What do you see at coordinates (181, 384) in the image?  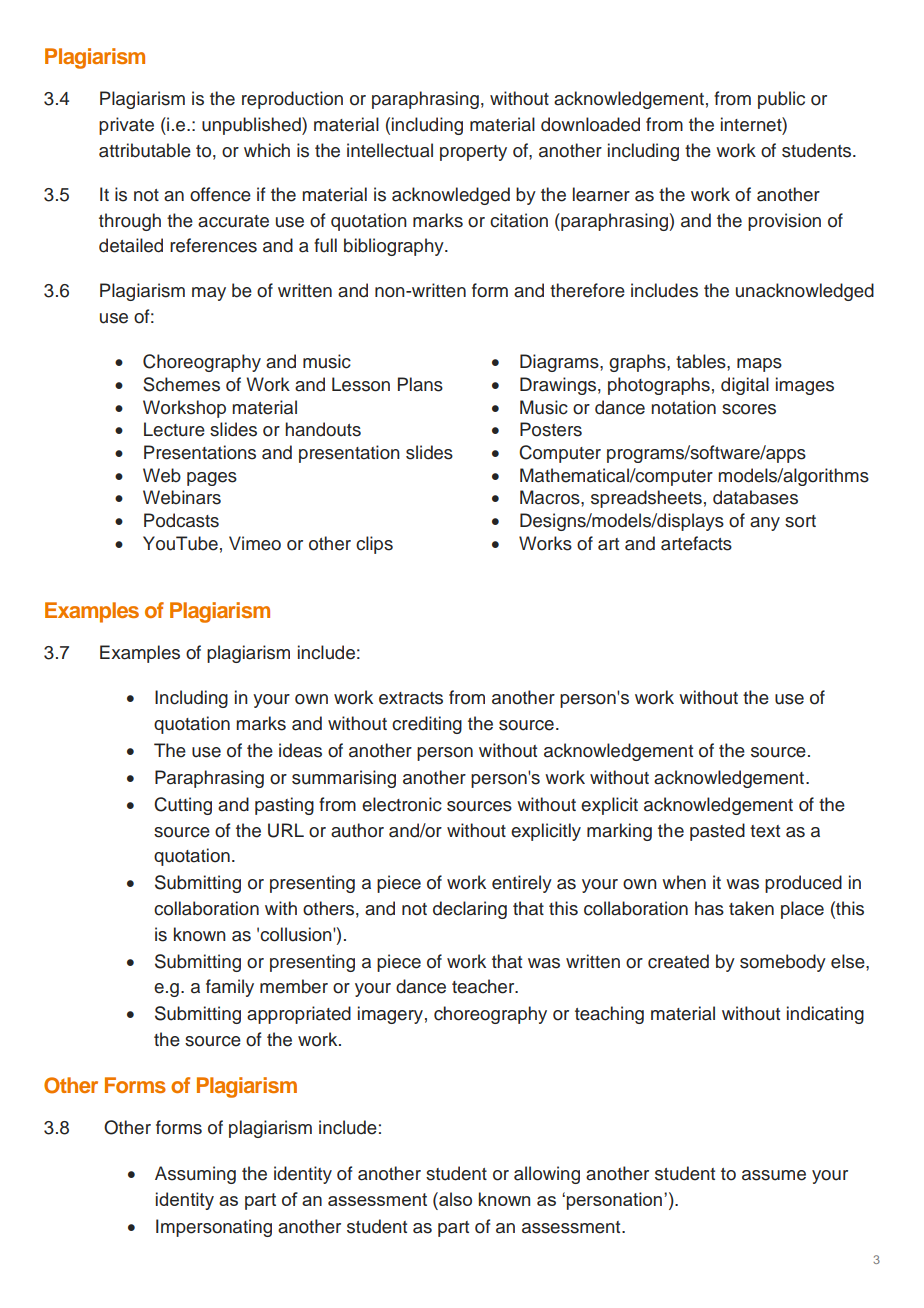 I see `Schemes` at bounding box center [181, 384].
